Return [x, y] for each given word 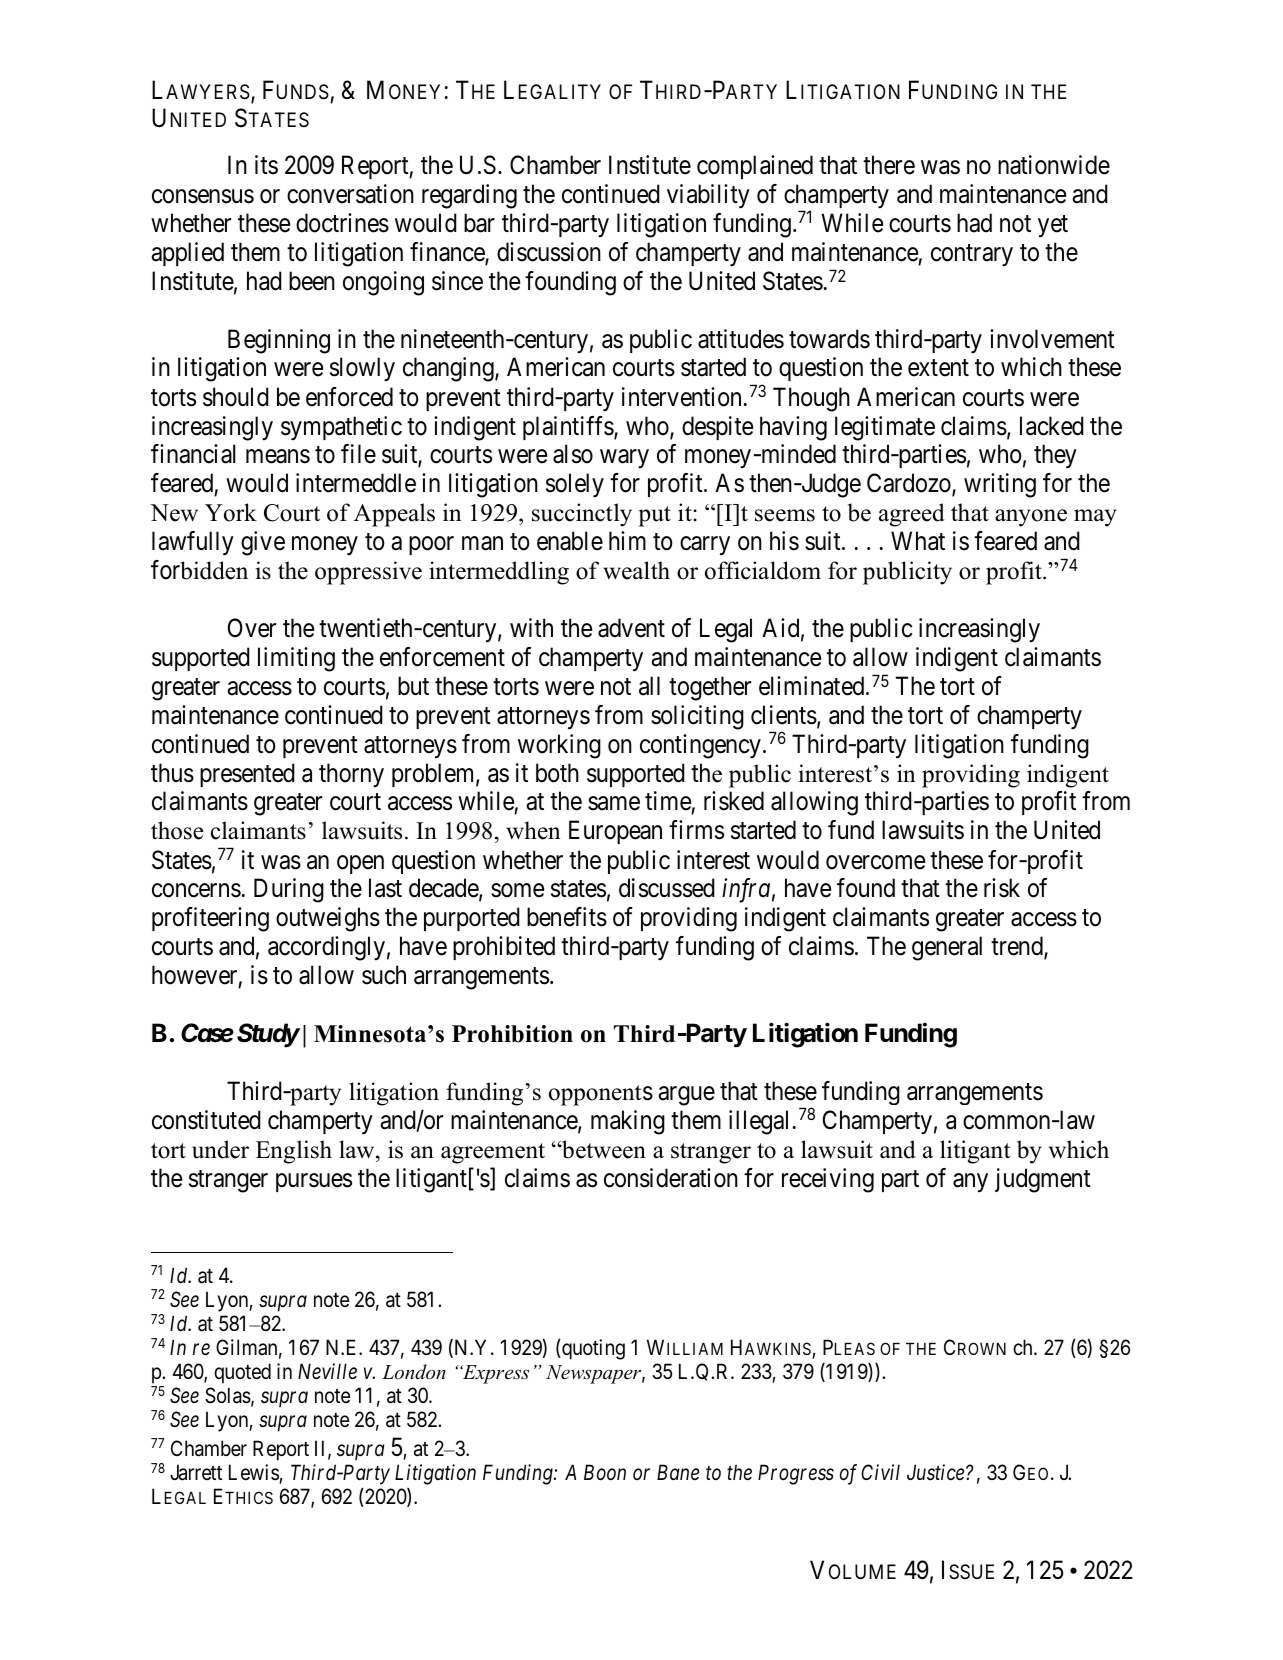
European [615, 832]
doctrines [342, 223]
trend [1018, 947]
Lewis [254, 1472]
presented [247, 775]
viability [708, 196]
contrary [972, 255]
